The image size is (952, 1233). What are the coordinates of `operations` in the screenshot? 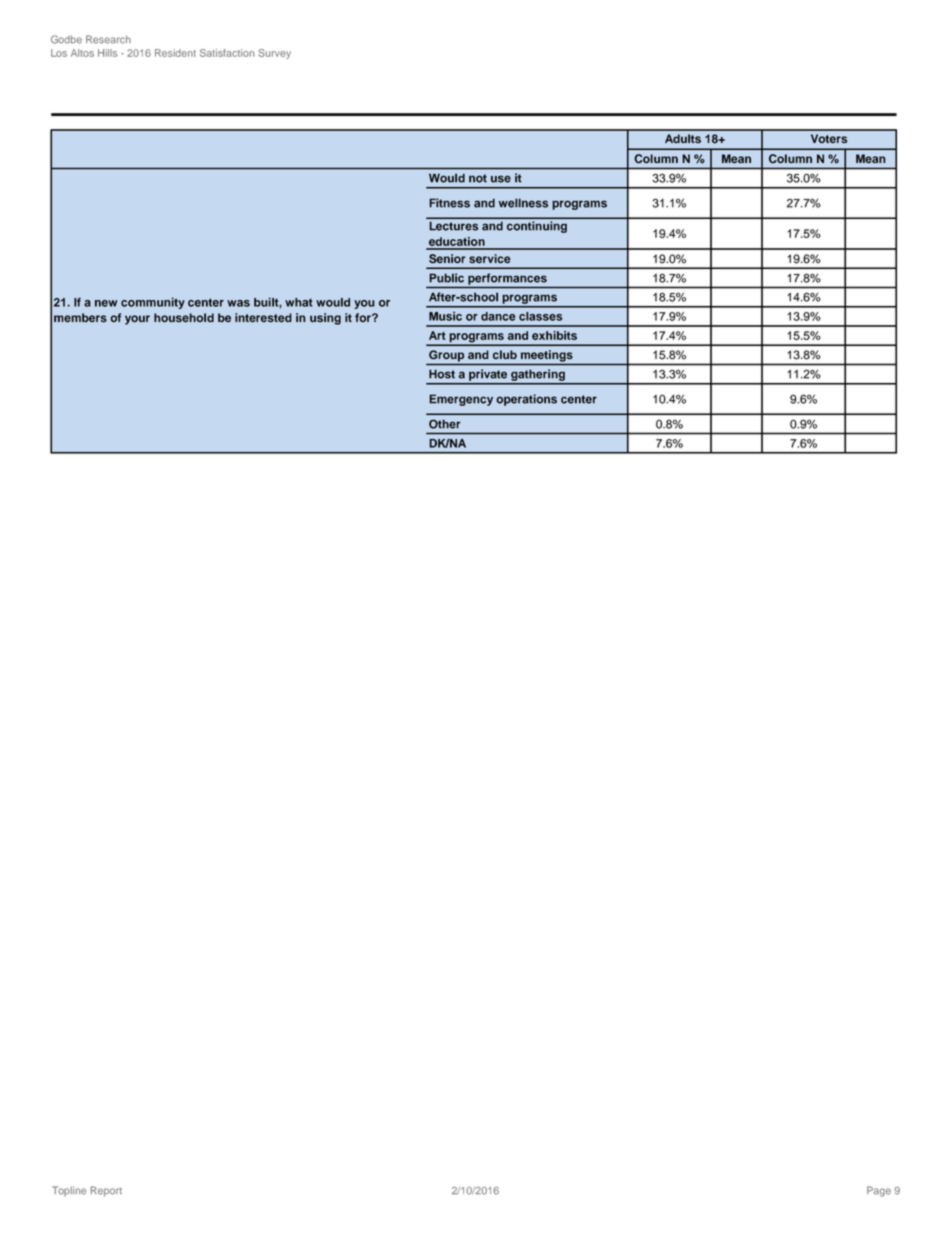 It's located at (526, 400).
